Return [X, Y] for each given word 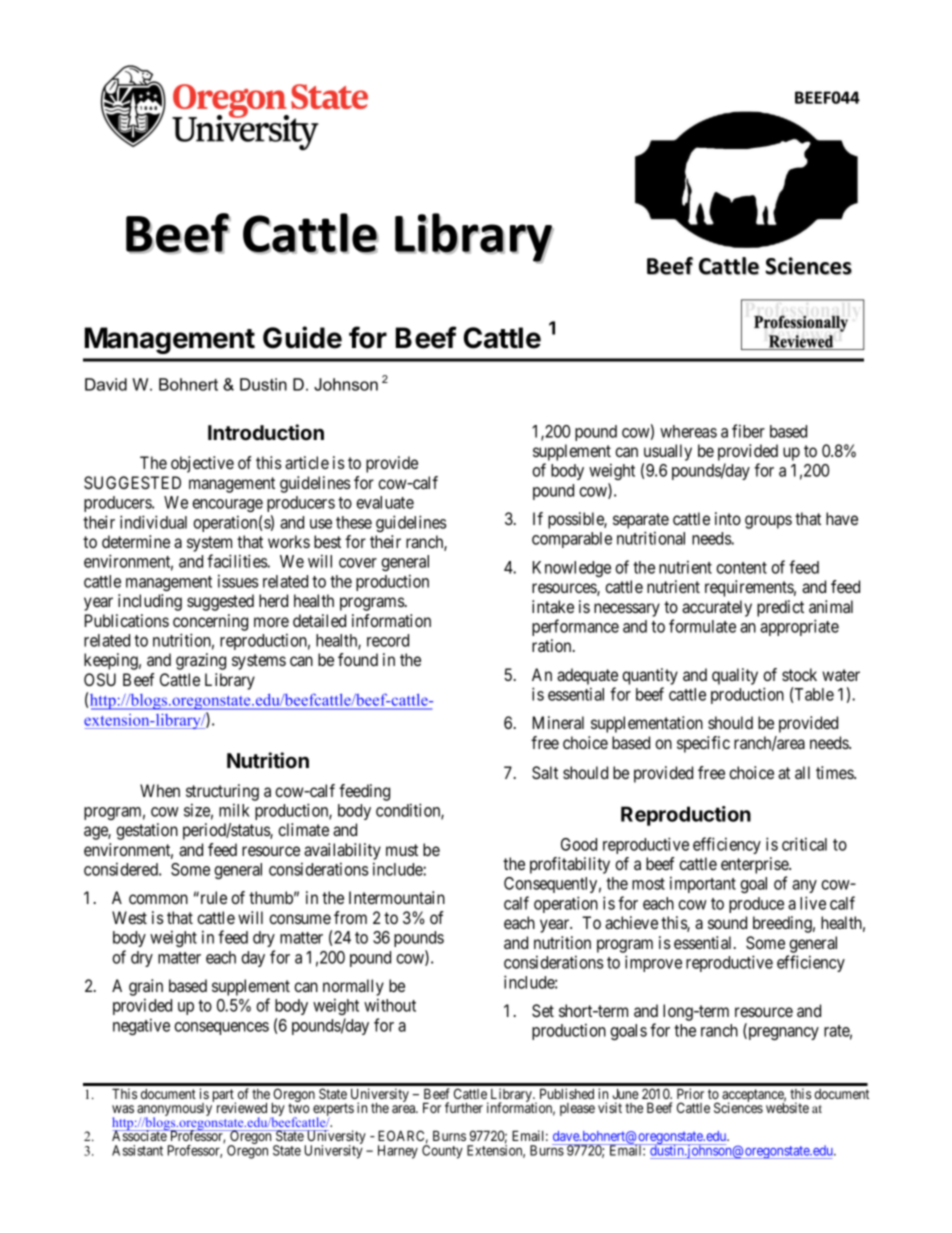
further [464, 1107]
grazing [201, 661]
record [388, 640]
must [402, 850]
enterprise [755, 867]
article [307, 462]
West [129, 917]
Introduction [266, 432]
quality [735, 676]
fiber [748, 431]
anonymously [175, 1110]
